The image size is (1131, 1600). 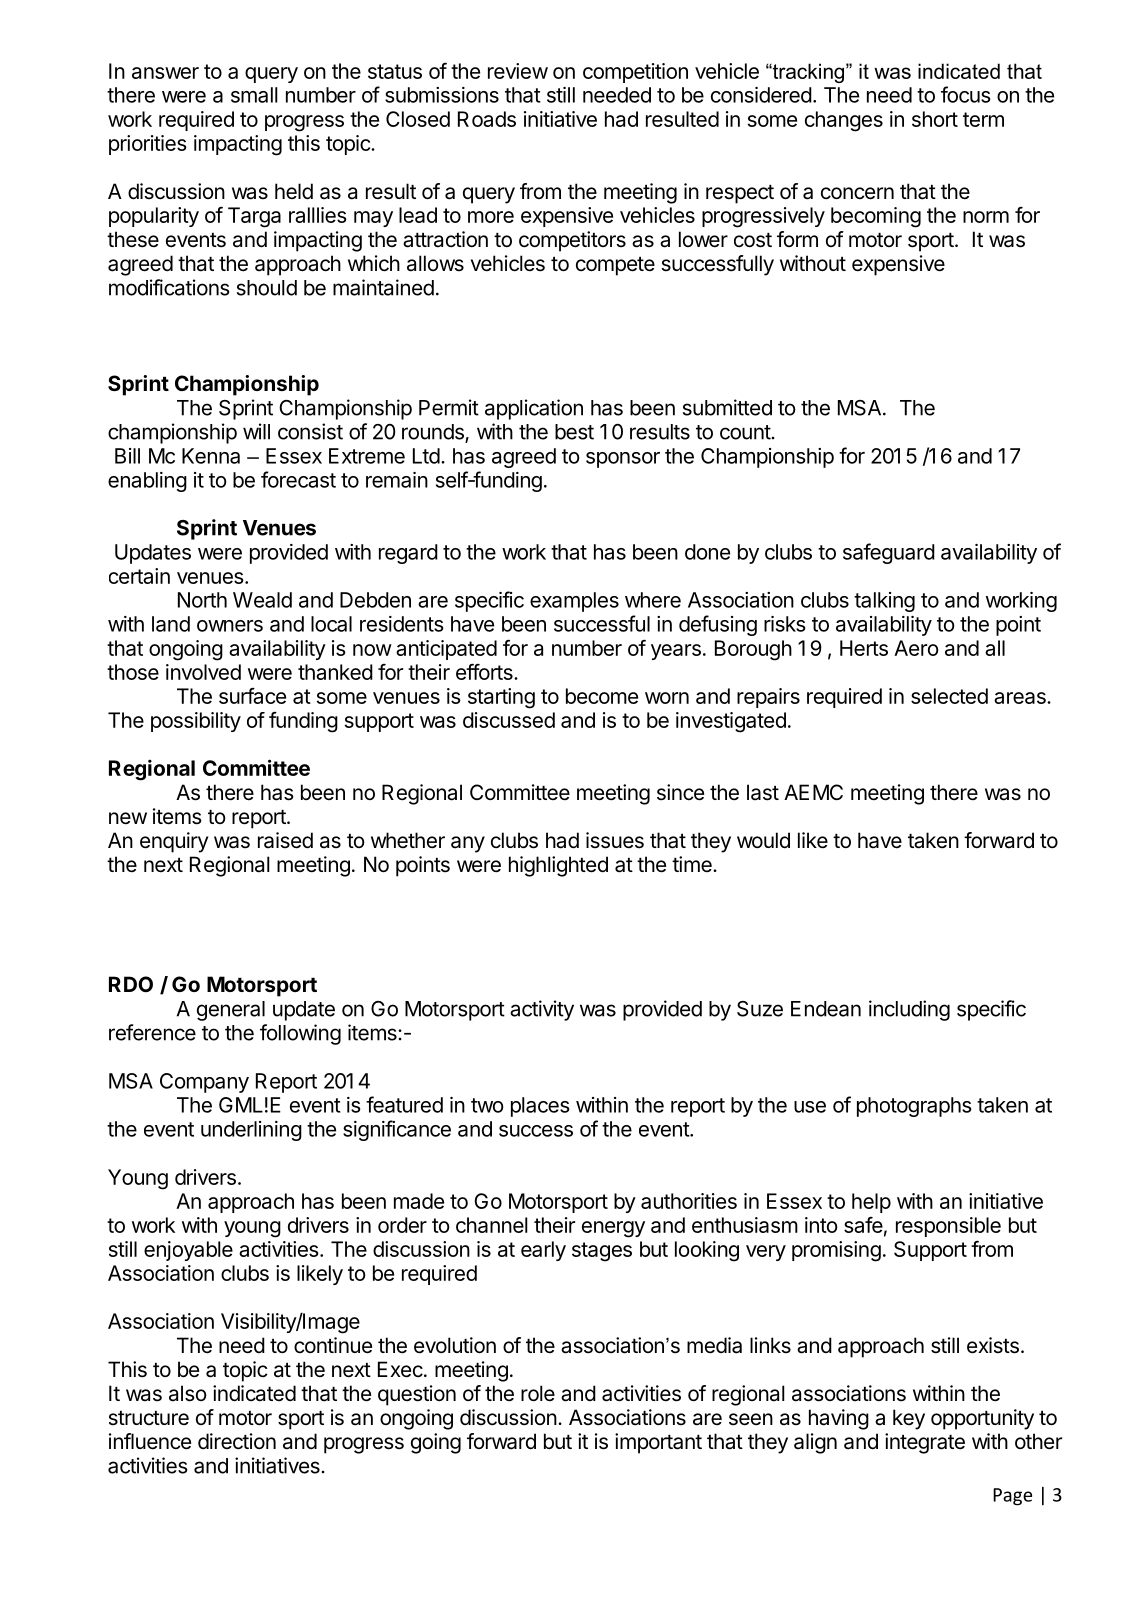 I want to click on short, so click(x=935, y=119).
